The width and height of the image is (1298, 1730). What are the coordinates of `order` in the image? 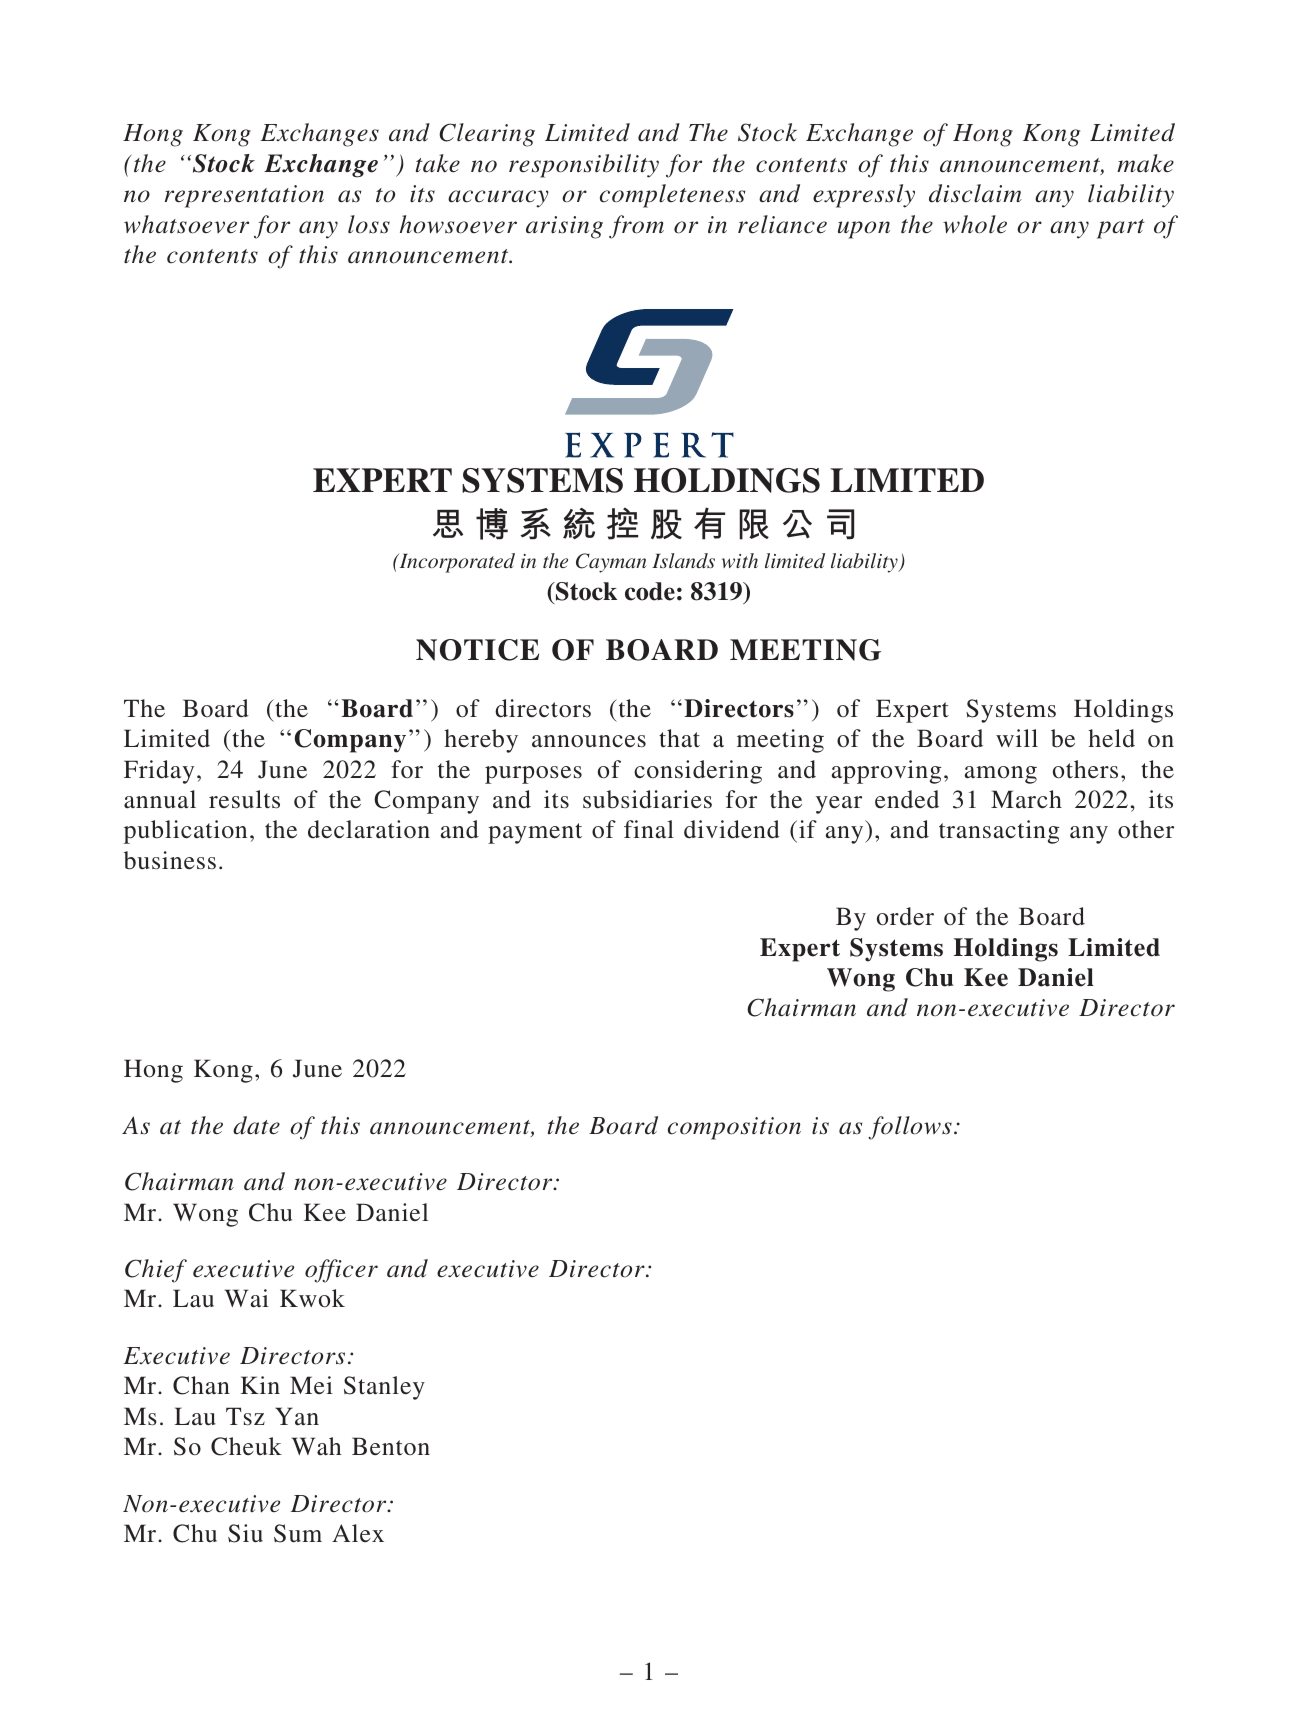 It's located at (905, 916).
